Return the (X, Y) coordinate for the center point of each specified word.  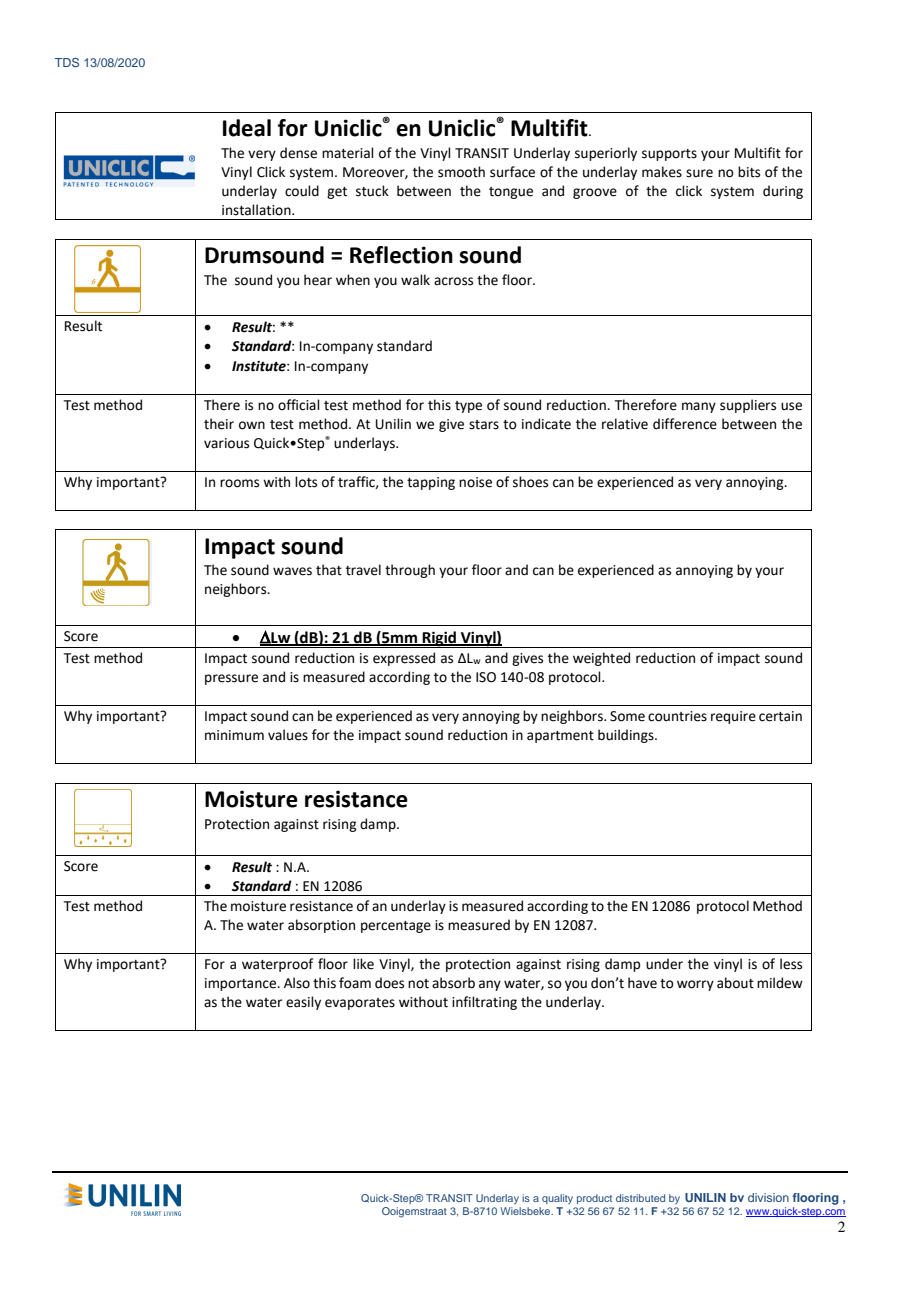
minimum (234, 735)
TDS (67, 62)
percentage (396, 927)
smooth (461, 172)
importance (242, 984)
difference (685, 424)
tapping (431, 483)
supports (669, 155)
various (226, 443)
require (733, 717)
